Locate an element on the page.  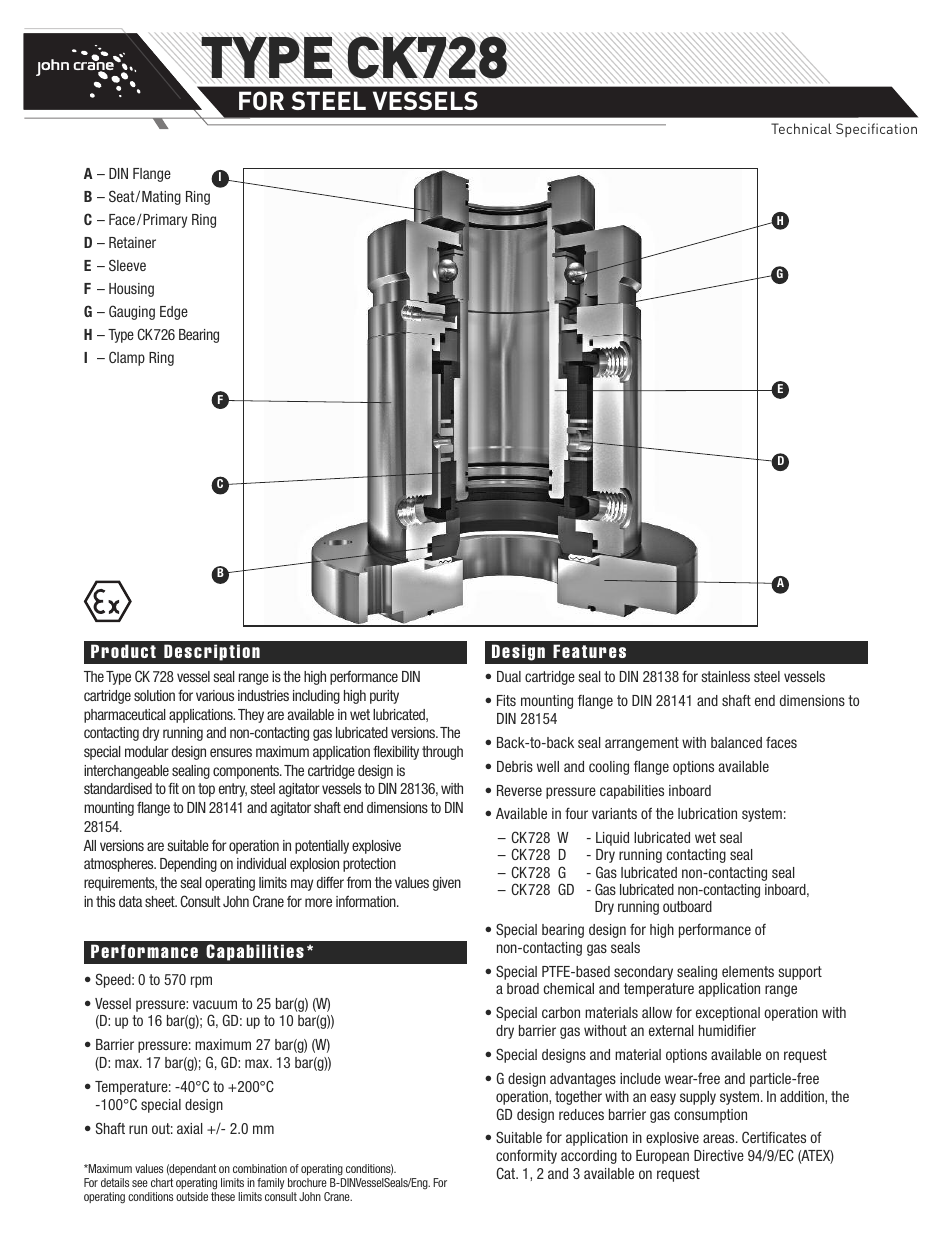
Specification is located at coordinates (876, 130).
